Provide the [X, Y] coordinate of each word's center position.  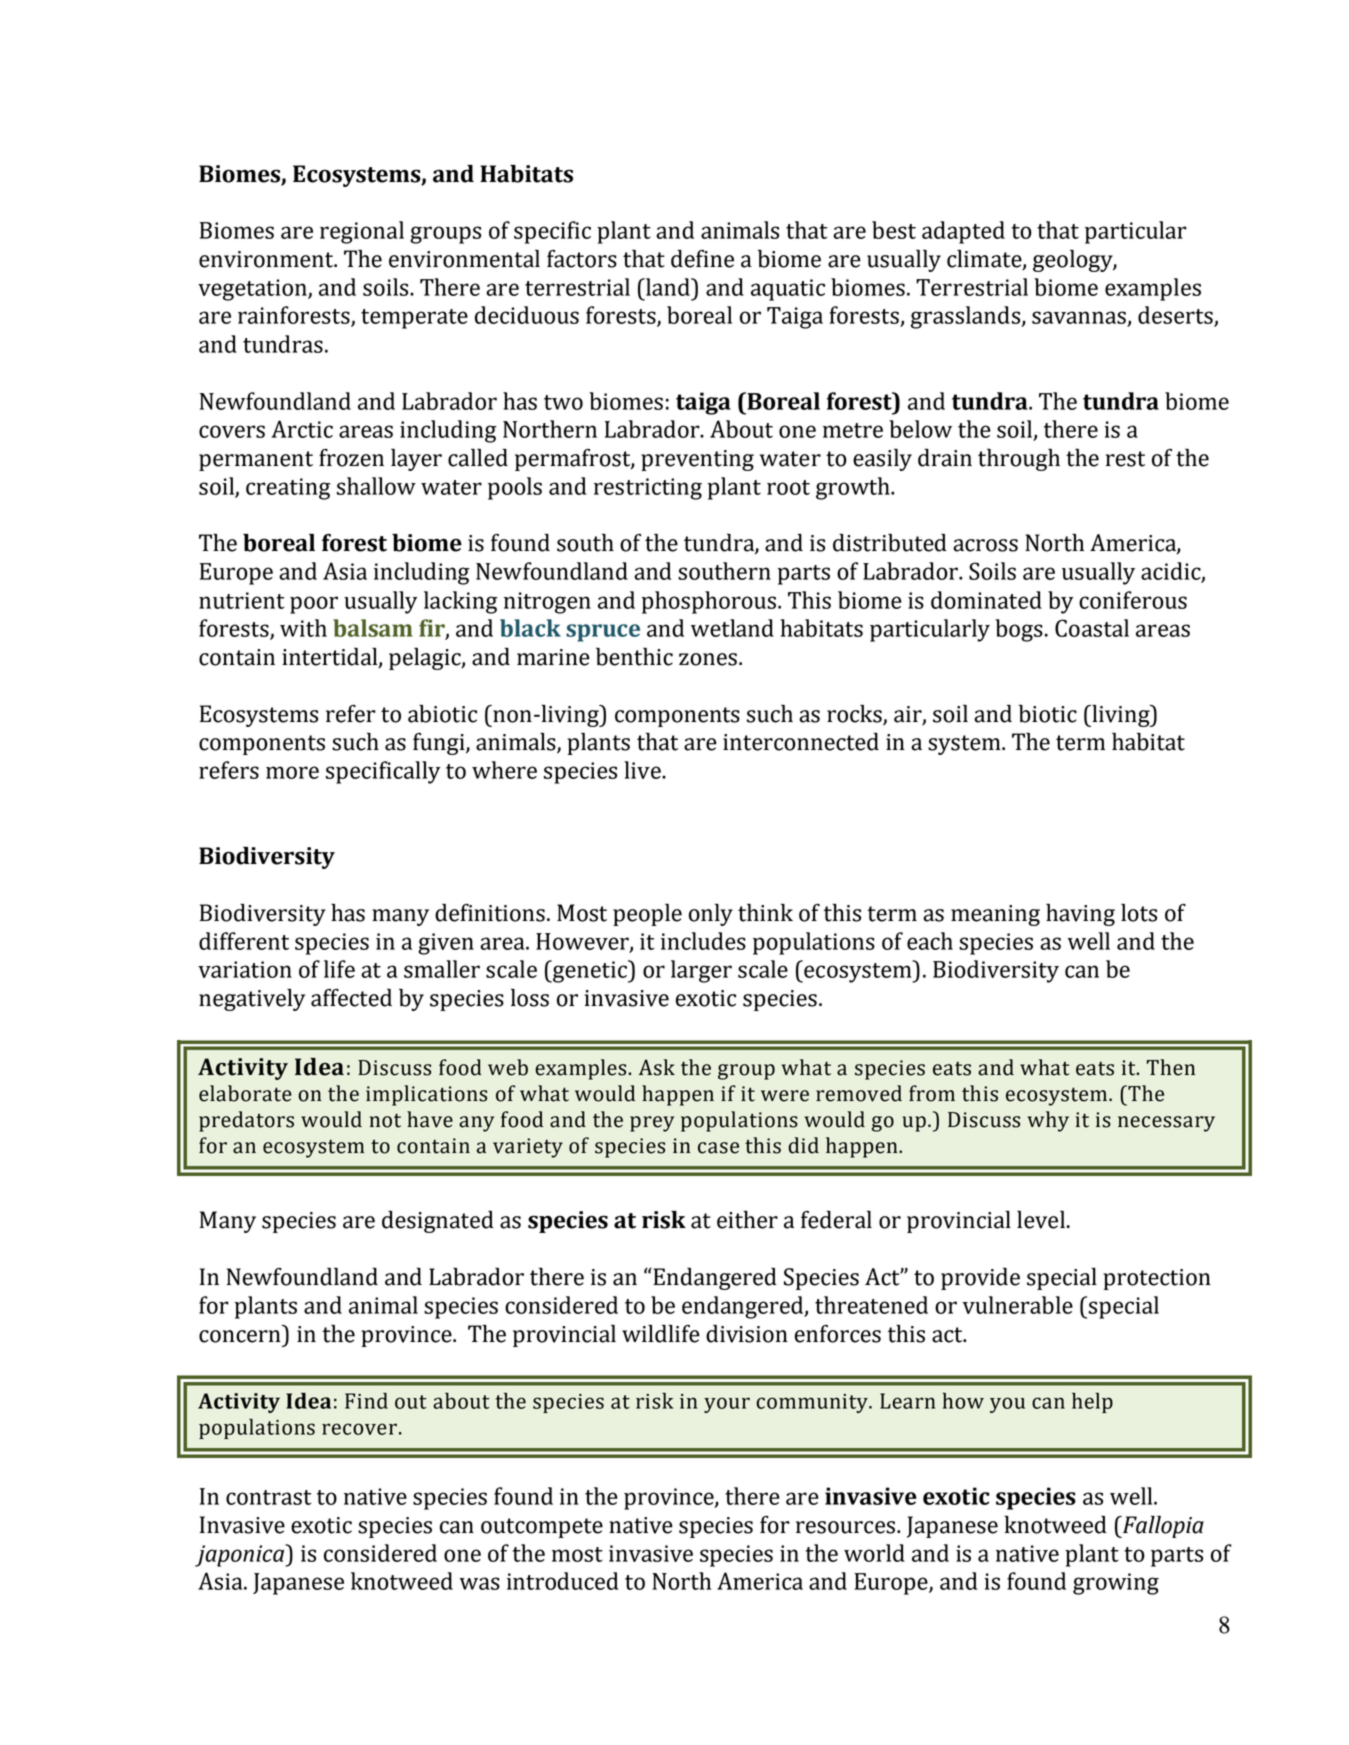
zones [708, 659]
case [718, 1148]
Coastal [1092, 628]
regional [362, 232]
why [1048, 1121]
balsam [372, 628]
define [702, 258]
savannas [1079, 317]
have [430, 1119]
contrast [268, 1497]
